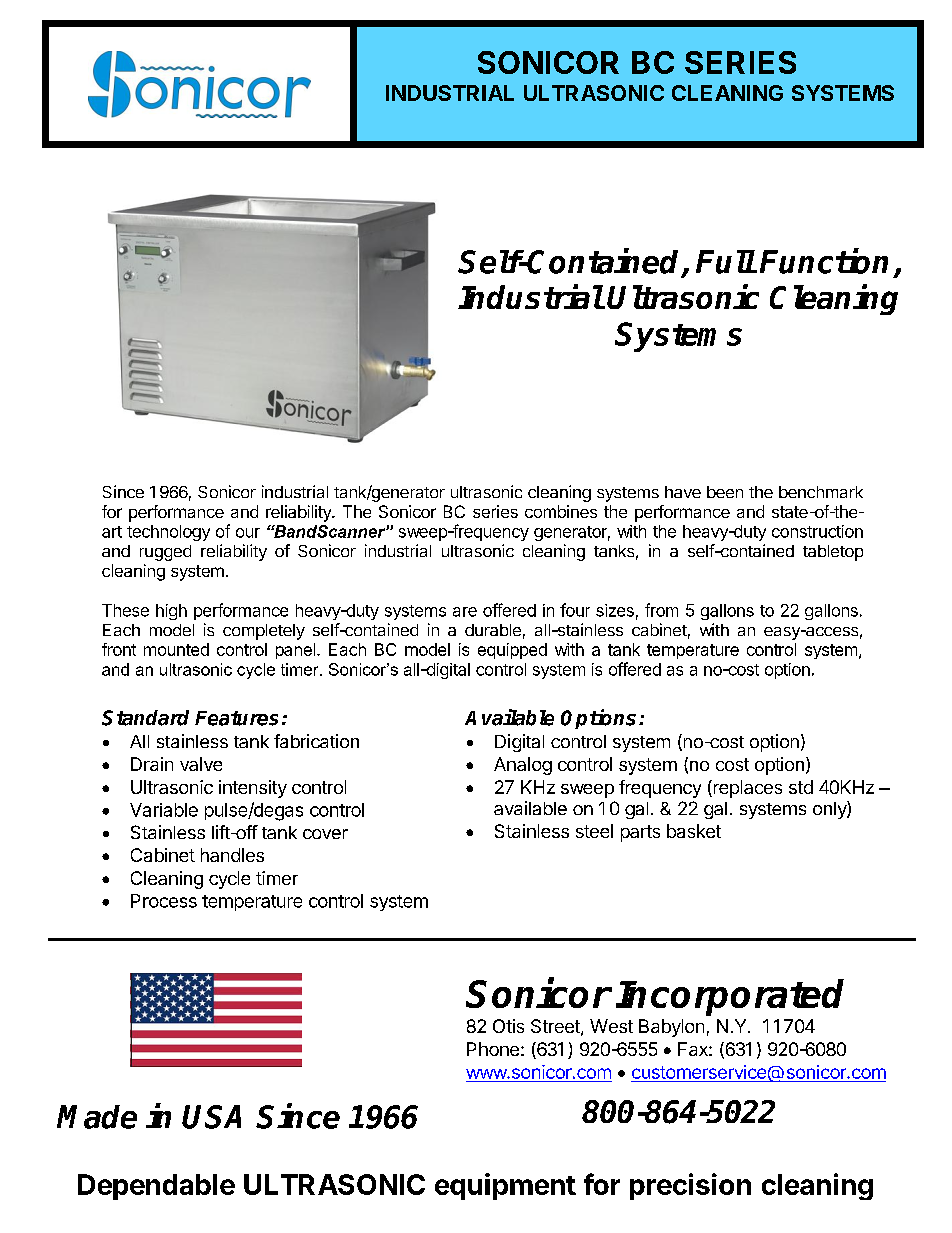 The height and width of the screenshot is (1233, 952). What do you see at coordinates (171, 612) in the screenshot?
I see `high` at bounding box center [171, 612].
